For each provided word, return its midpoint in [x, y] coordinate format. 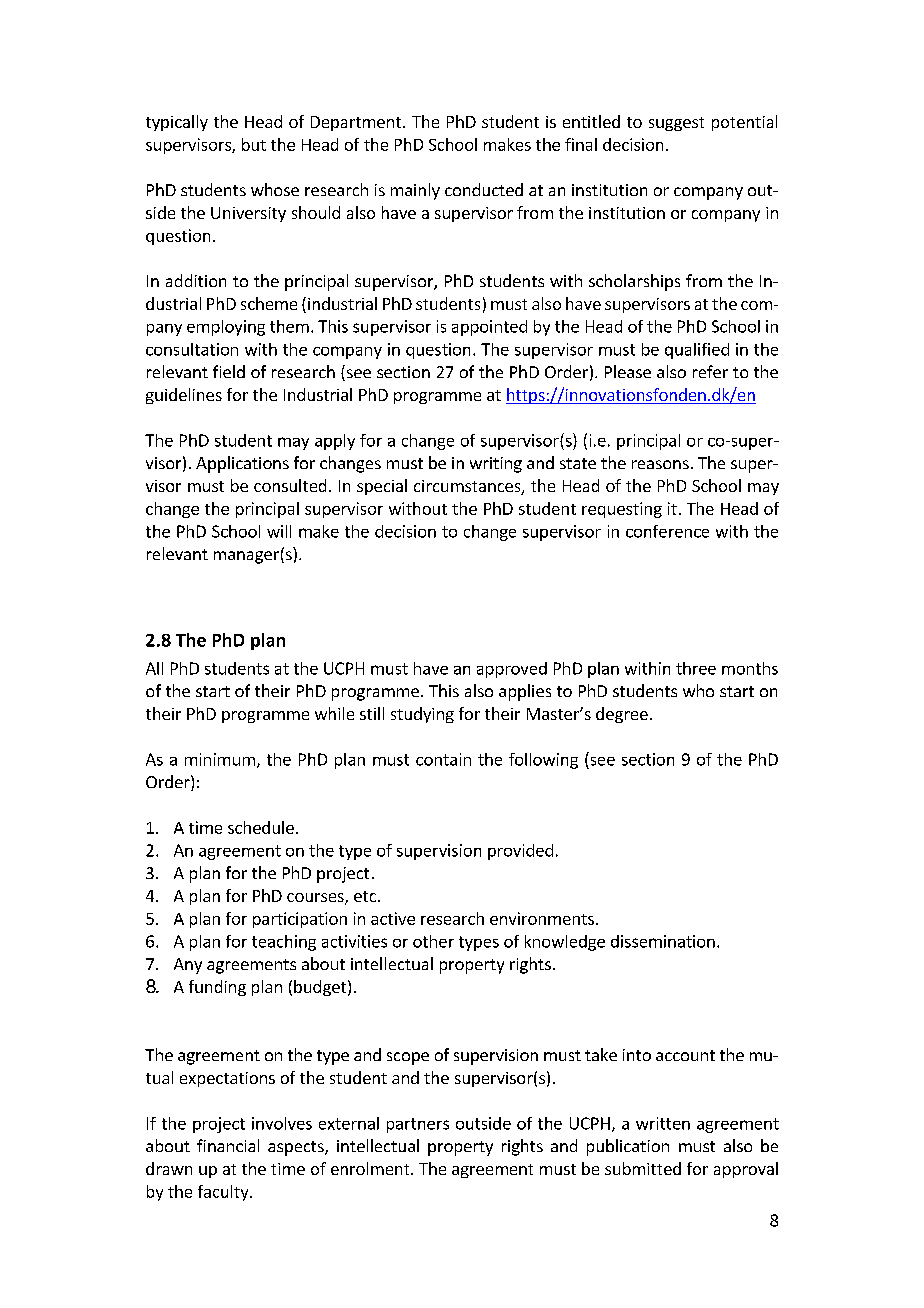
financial [228, 1145]
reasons [660, 464]
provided [520, 852]
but [254, 144]
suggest [676, 124]
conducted [484, 189]
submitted [643, 1168]
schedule [261, 827]
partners [418, 1125]
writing [496, 465]
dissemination [663, 941]
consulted [290, 485]
